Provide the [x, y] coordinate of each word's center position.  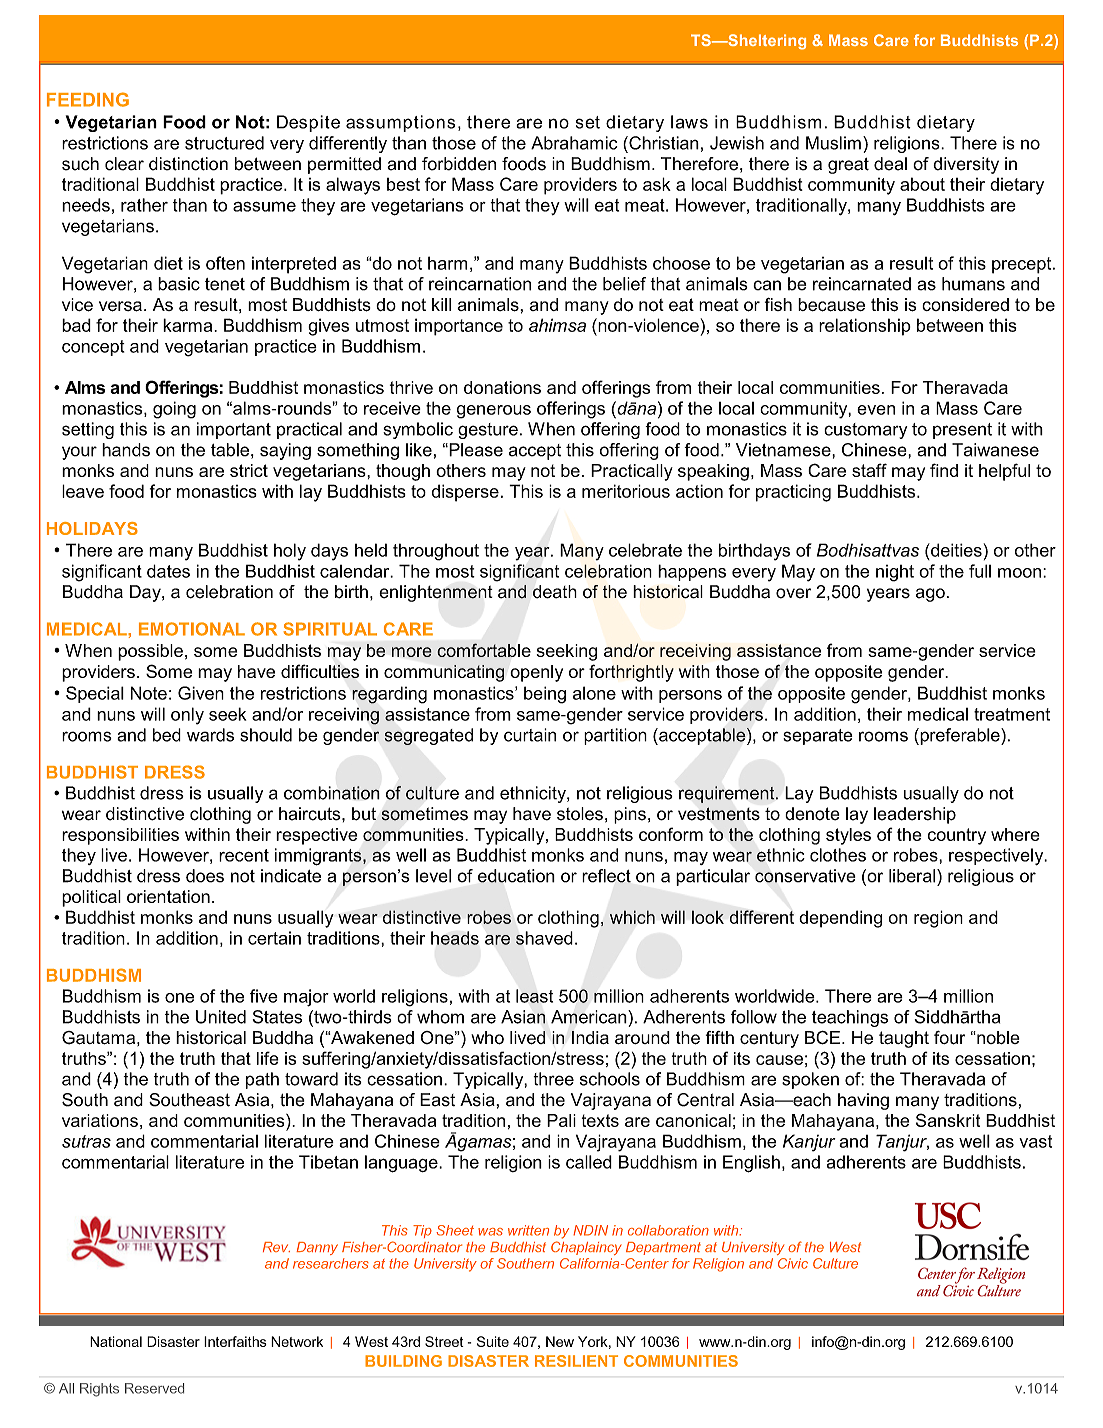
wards [210, 735]
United [221, 1017]
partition [615, 736]
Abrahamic [574, 143]
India [590, 1037]
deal [890, 164]
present [962, 431]
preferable [960, 736]
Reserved [154, 1388]
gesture [488, 431]
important [234, 430]
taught [904, 1039]
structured [224, 143]
